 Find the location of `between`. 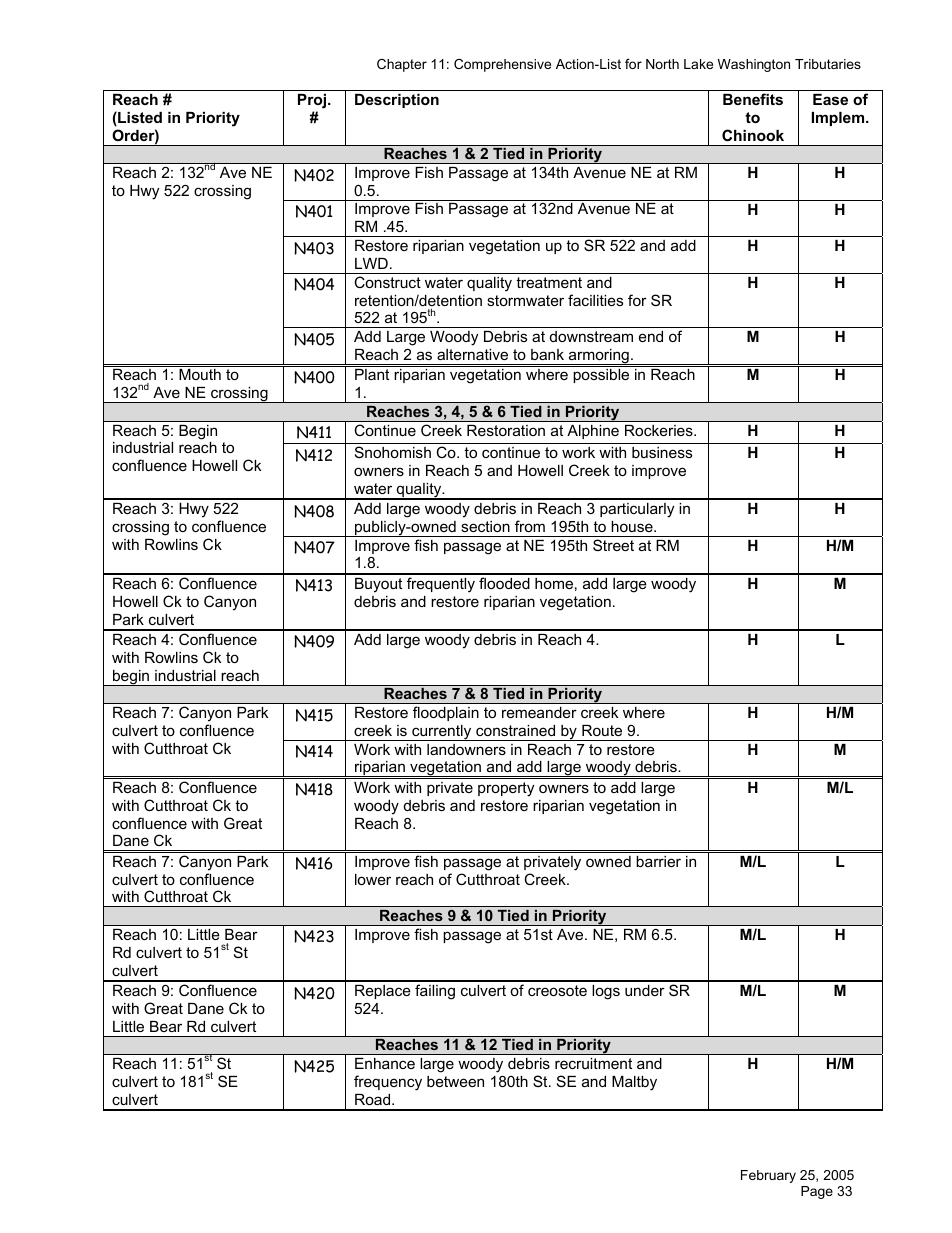

between is located at coordinates (455, 1081).
